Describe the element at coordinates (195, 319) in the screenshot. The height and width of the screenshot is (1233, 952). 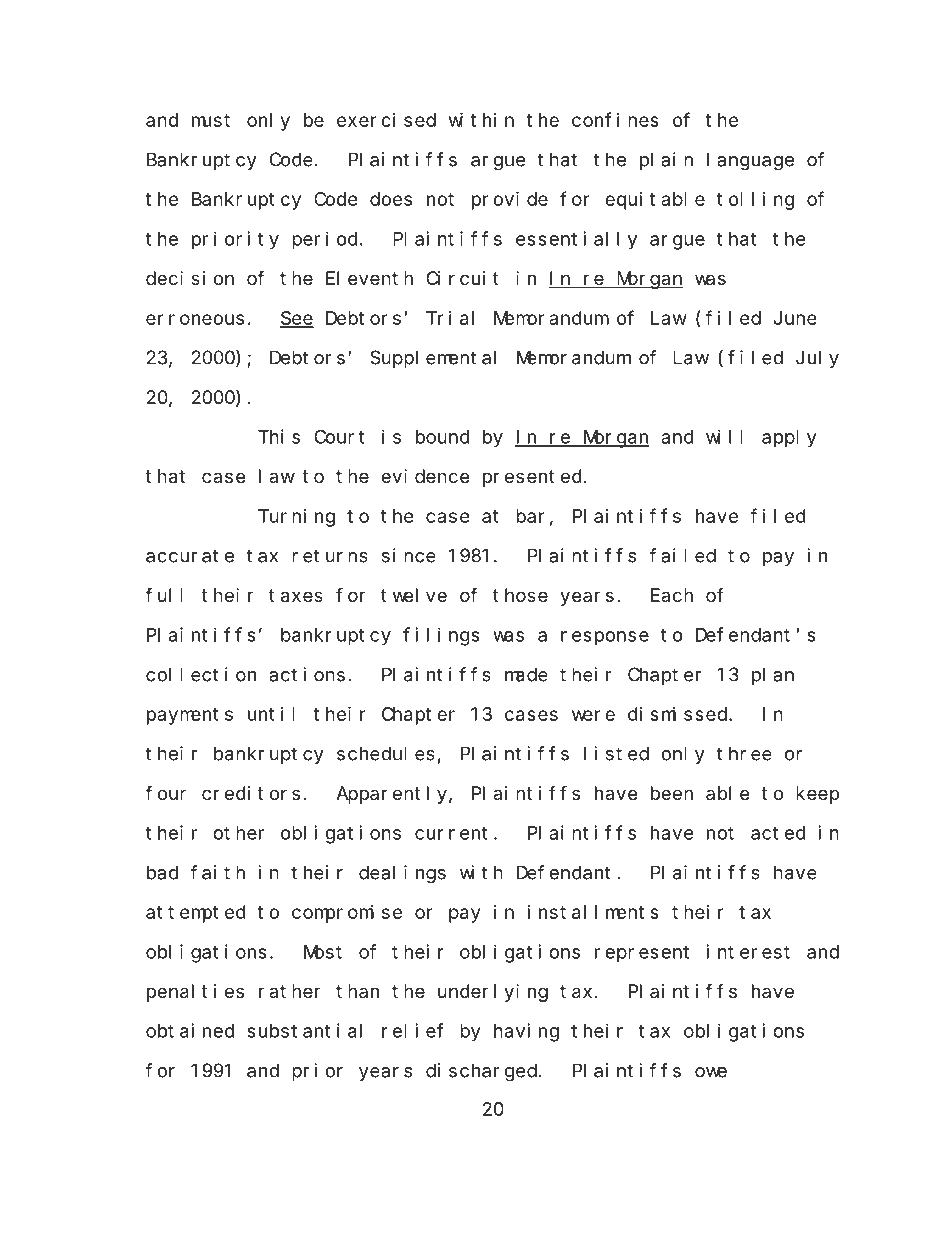
I see `erroneous` at that location.
